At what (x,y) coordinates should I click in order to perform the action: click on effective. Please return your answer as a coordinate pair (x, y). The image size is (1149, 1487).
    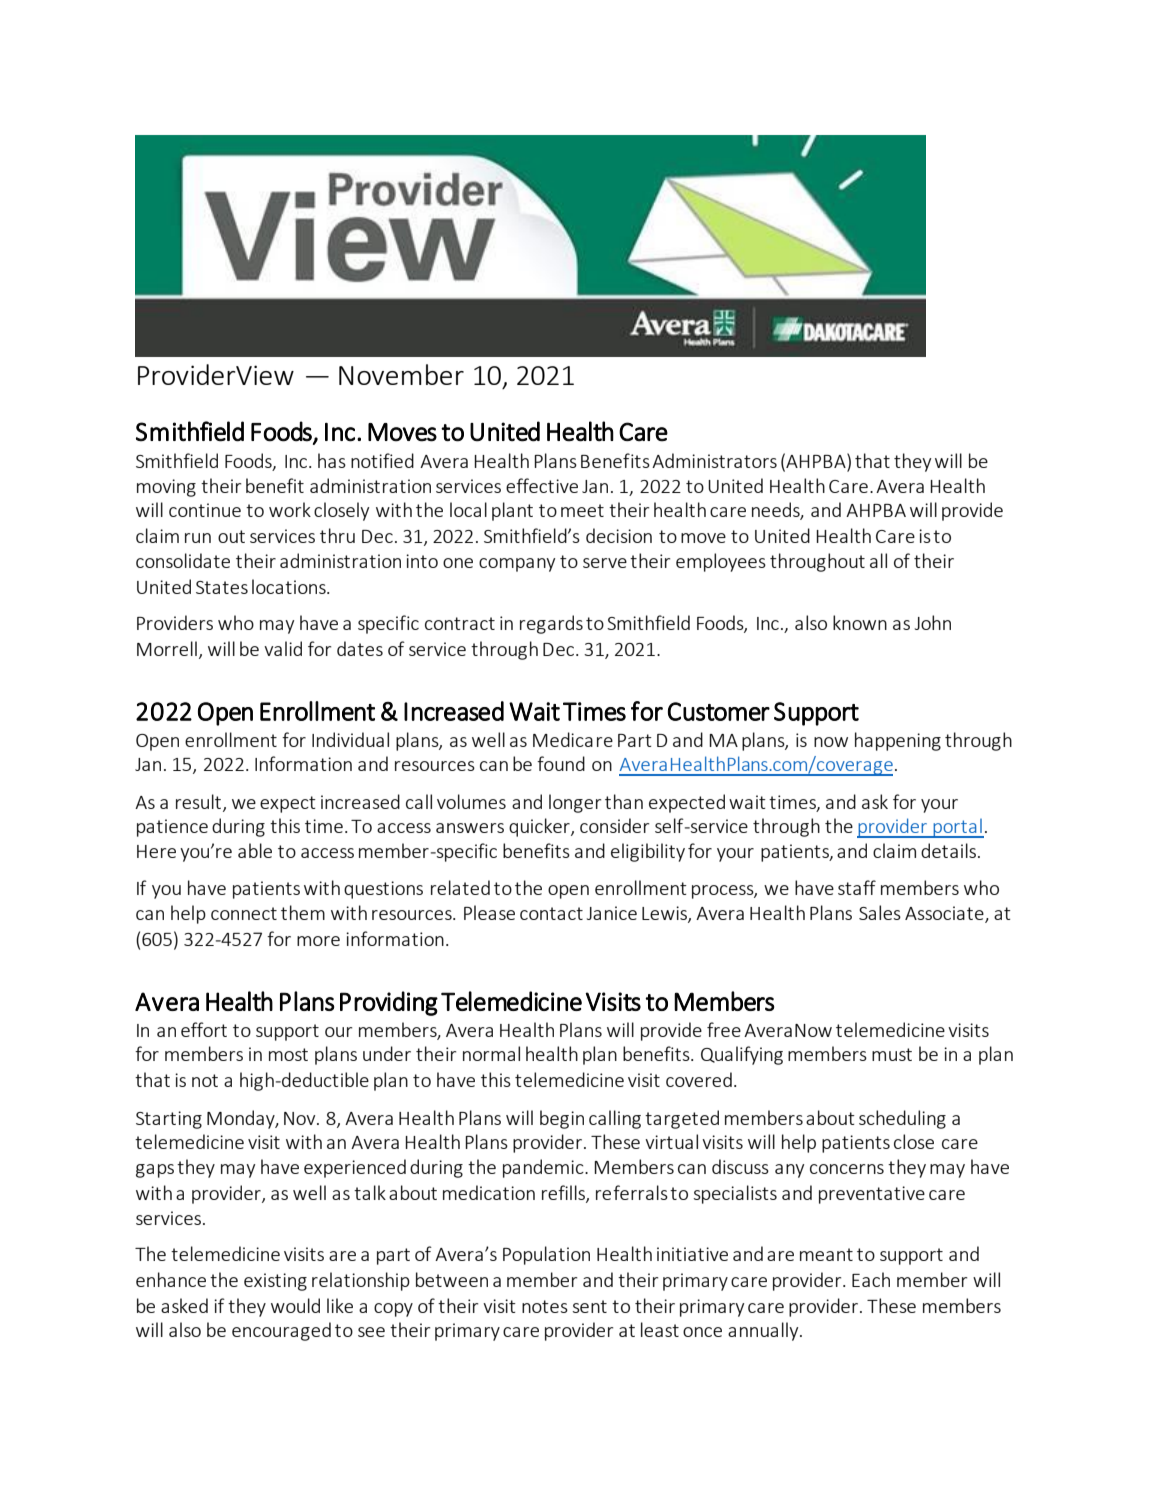
    Looking at the image, I should click on (542, 485).
